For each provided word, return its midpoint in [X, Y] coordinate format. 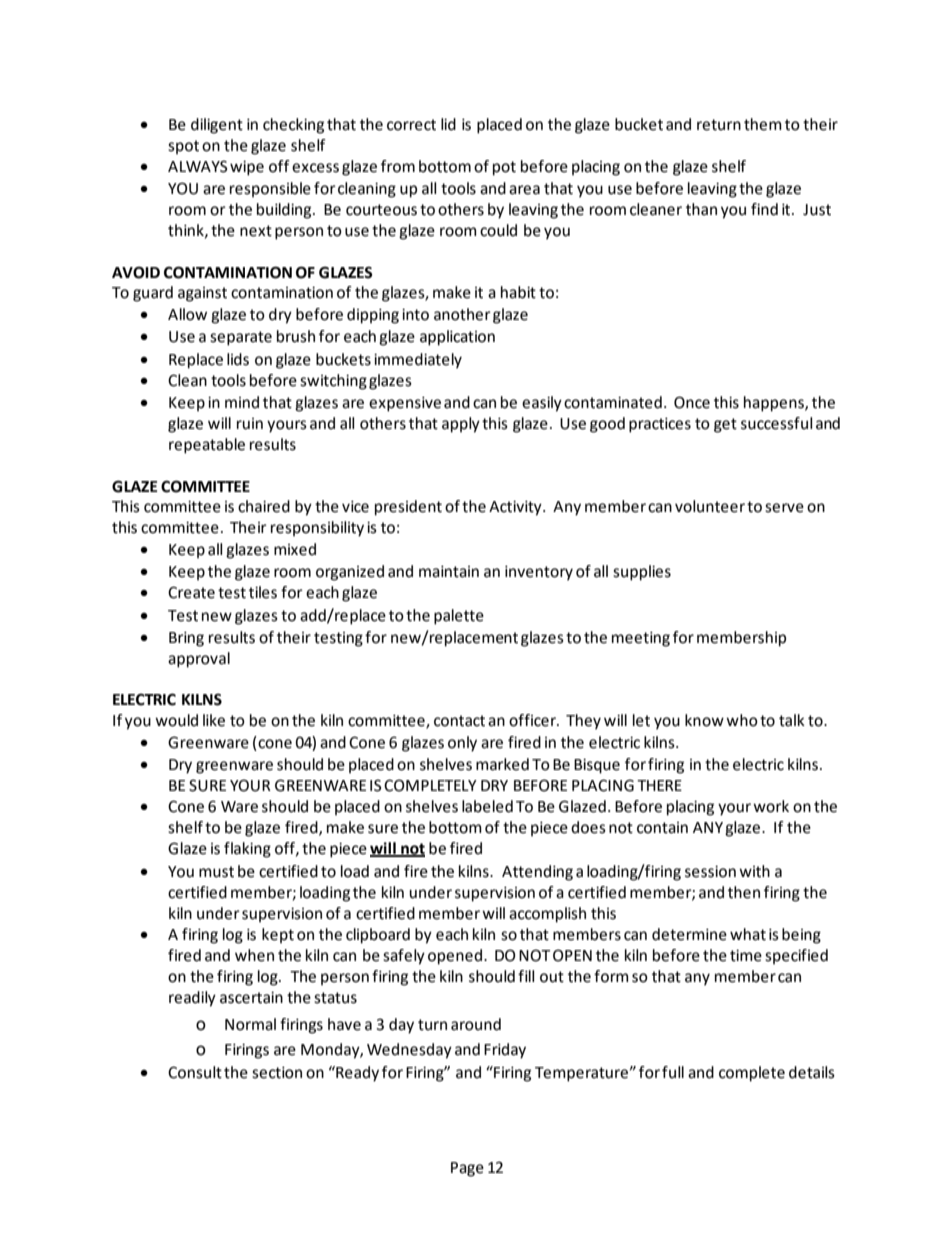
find [764, 209]
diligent [217, 126]
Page [467, 1169]
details [812, 1072]
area [524, 190]
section [277, 1072]
